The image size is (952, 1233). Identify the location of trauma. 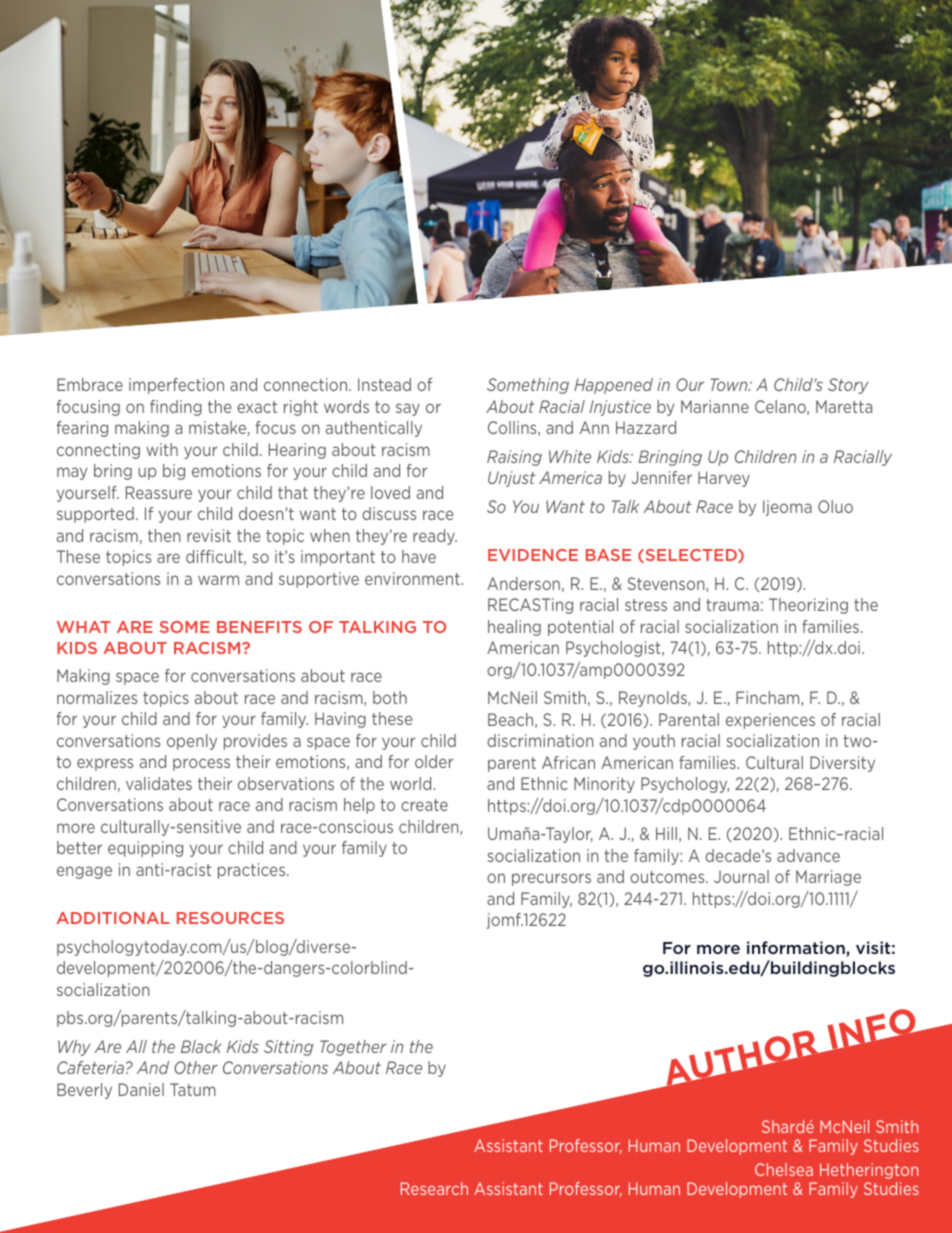
(732, 605).
